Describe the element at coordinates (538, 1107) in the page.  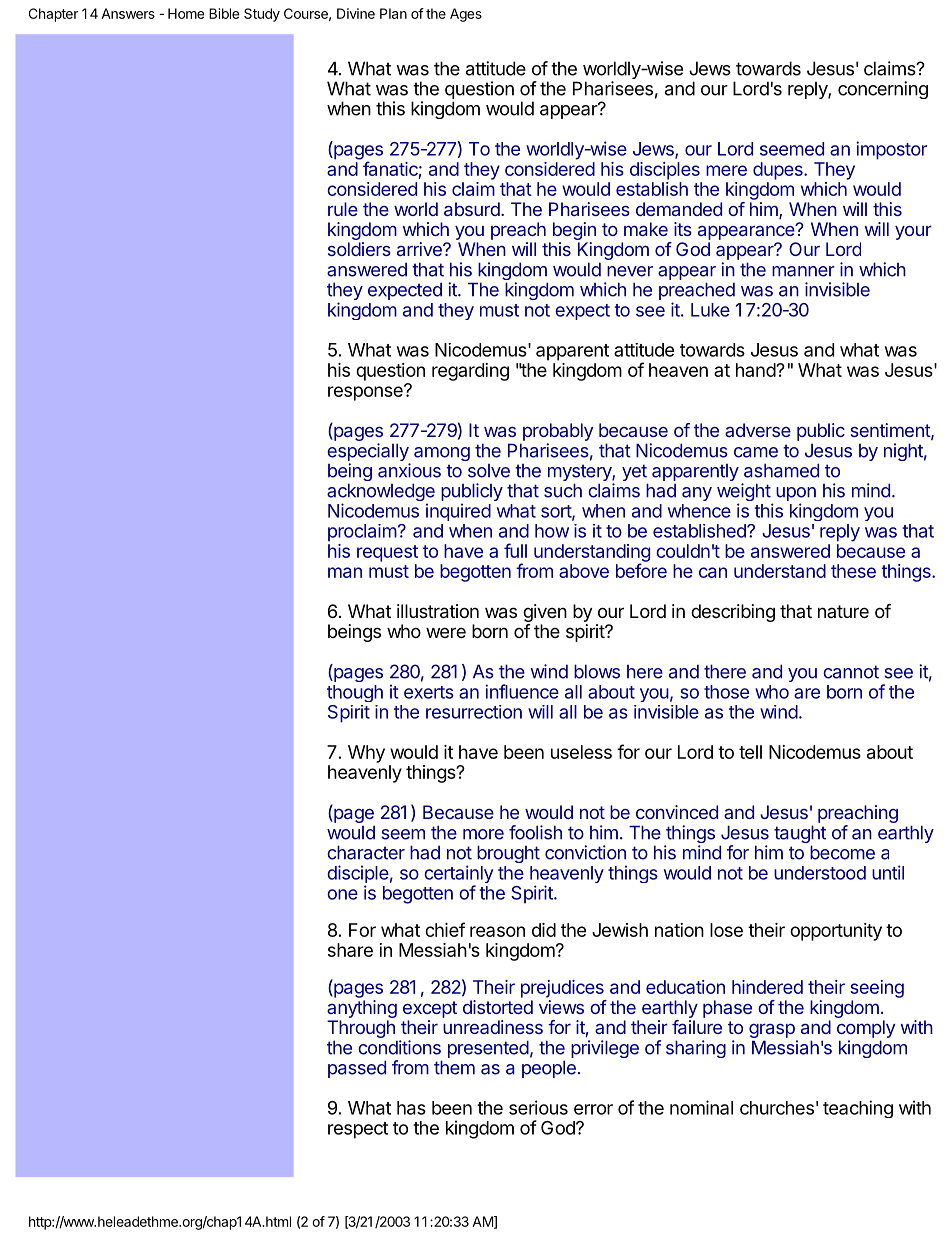
I see `serious` at that location.
